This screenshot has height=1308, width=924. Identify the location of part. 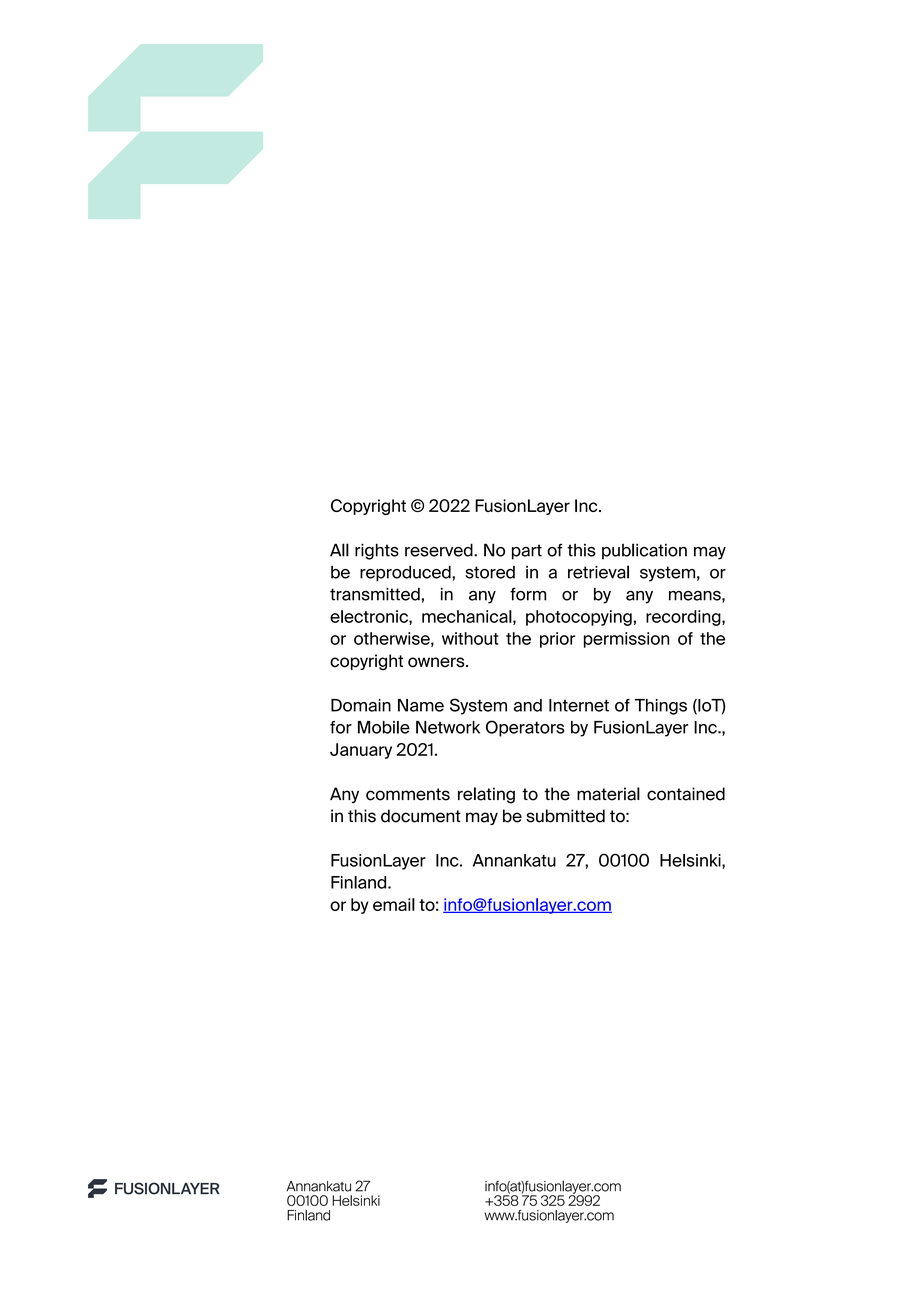
(527, 552).
